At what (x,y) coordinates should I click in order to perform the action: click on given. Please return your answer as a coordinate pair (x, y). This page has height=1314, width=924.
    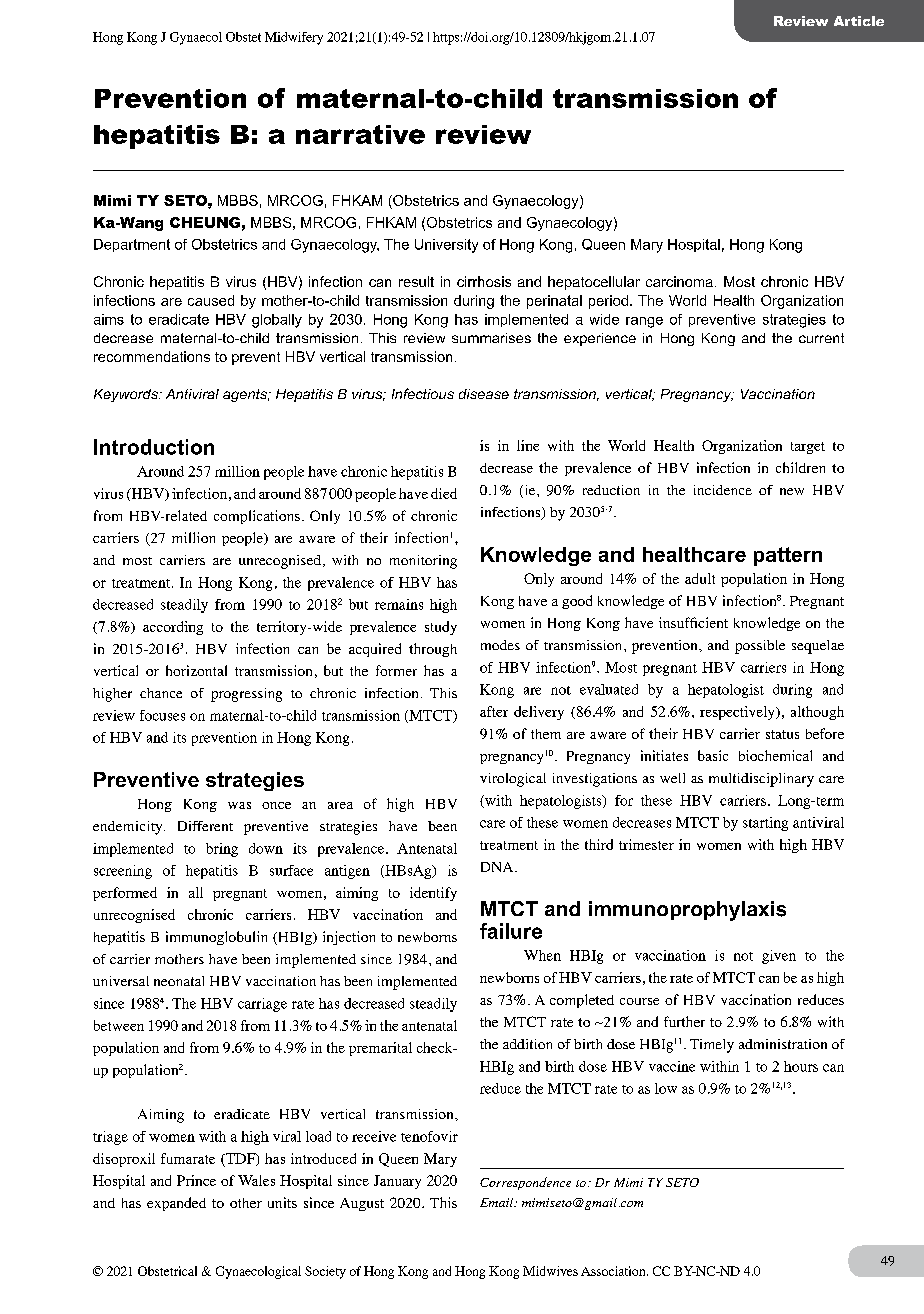
    Looking at the image, I should click on (779, 957).
